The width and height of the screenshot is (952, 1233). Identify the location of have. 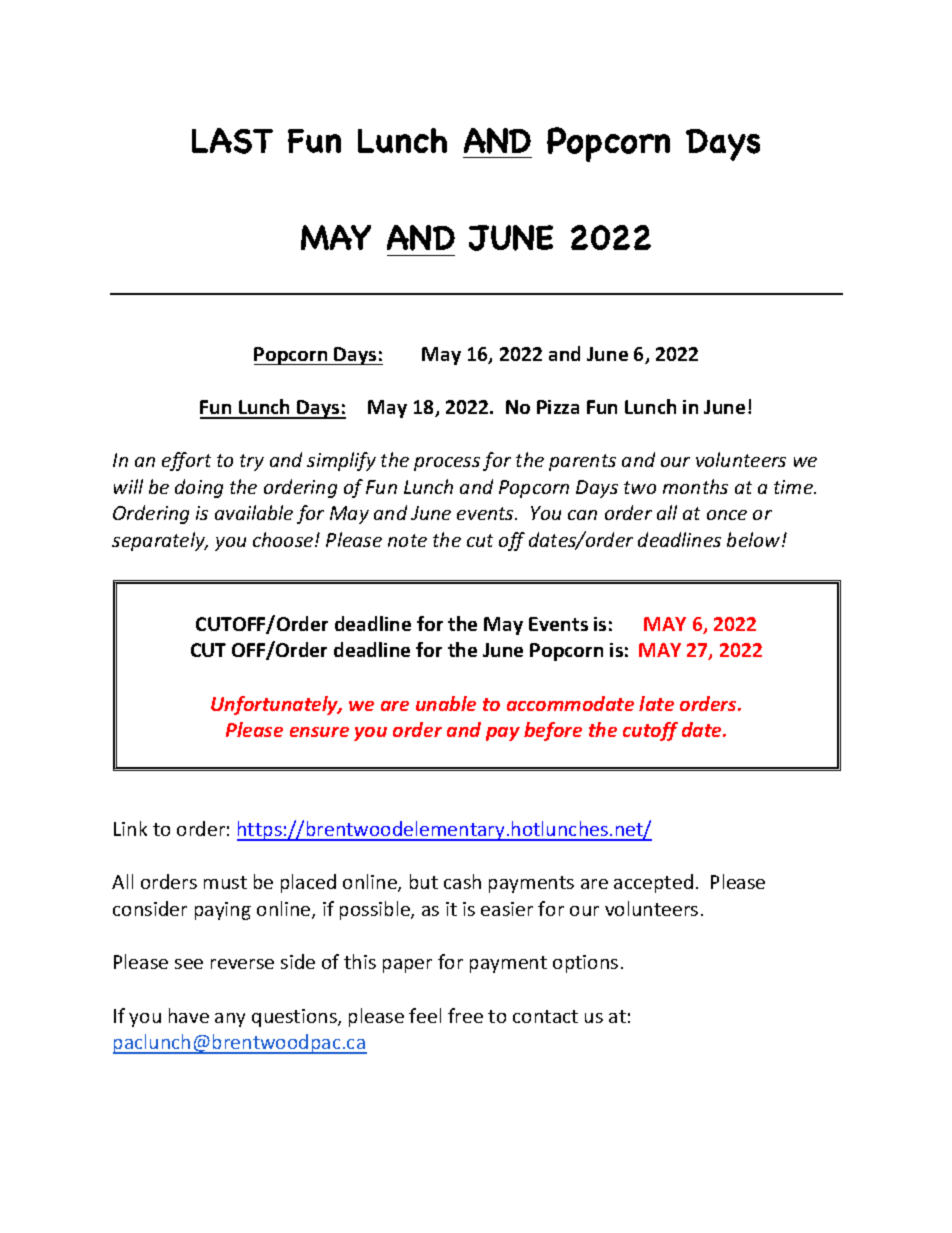
(189, 1015).
